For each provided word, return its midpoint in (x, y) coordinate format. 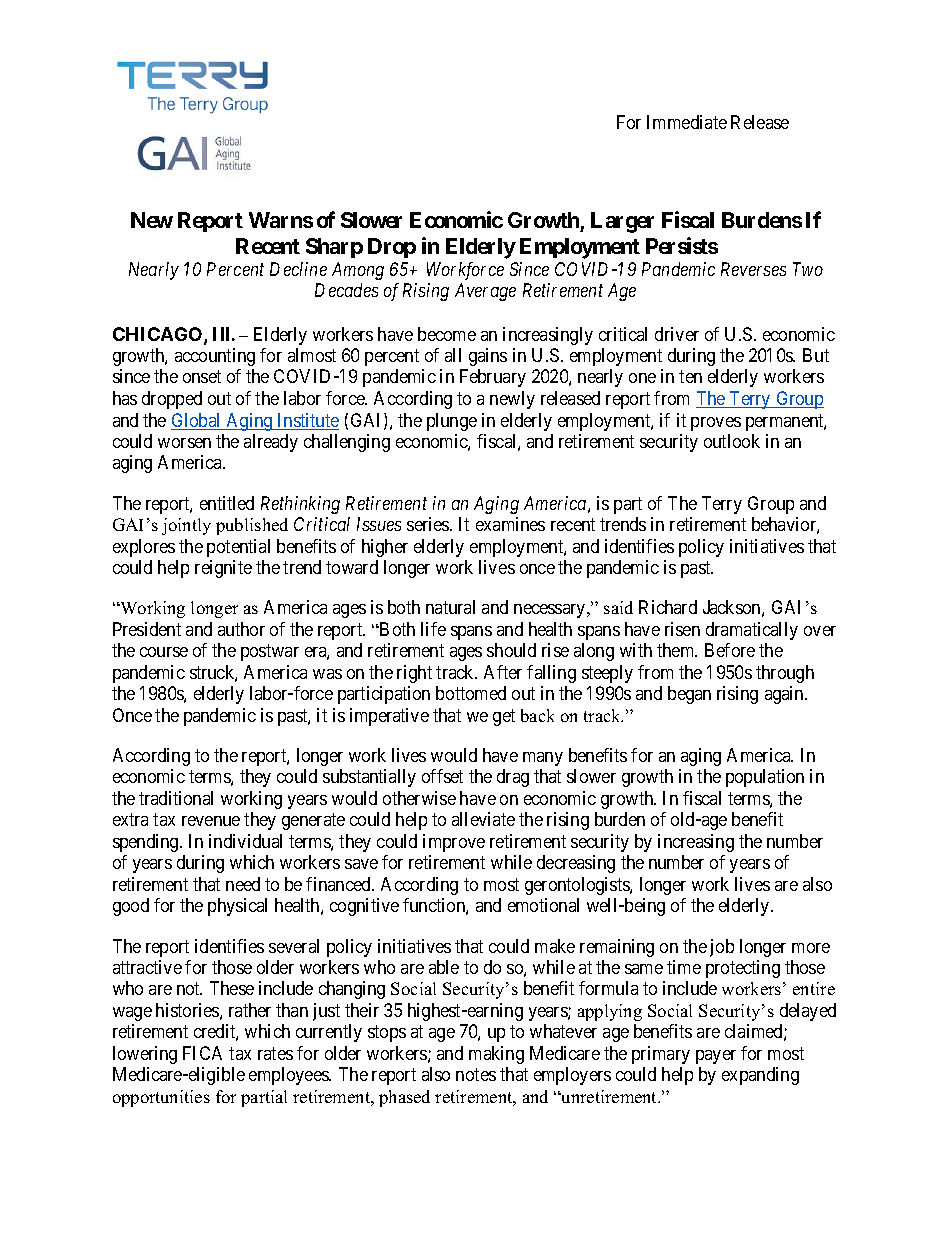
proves (716, 424)
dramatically (752, 631)
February (493, 378)
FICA (202, 1053)
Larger (622, 222)
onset (202, 377)
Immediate (687, 122)
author (241, 629)
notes (476, 1075)
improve (454, 843)
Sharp (334, 248)
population (765, 778)
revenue (211, 821)
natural (450, 607)
